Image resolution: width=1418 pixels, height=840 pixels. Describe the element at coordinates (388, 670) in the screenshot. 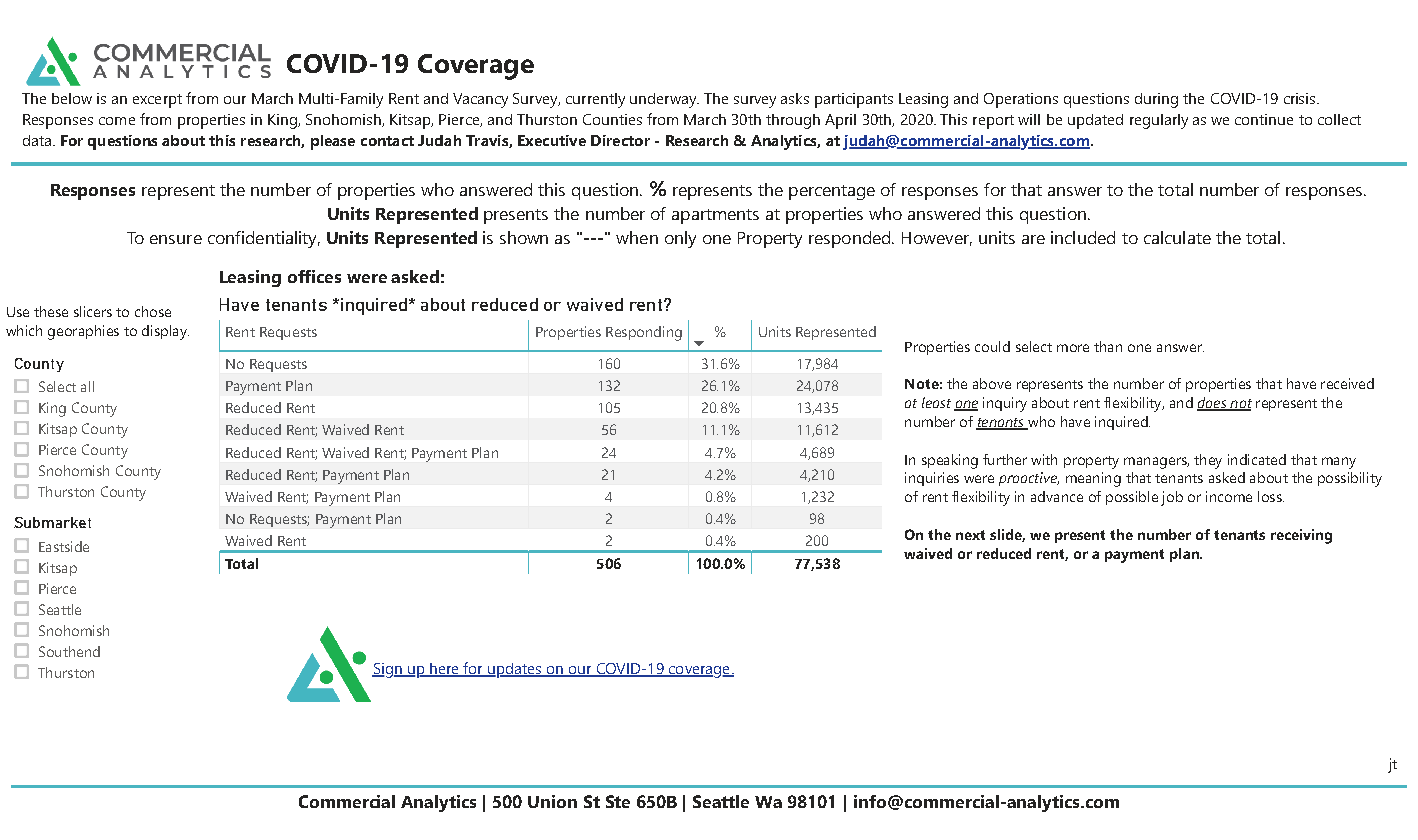

I see `Sign` at that location.
